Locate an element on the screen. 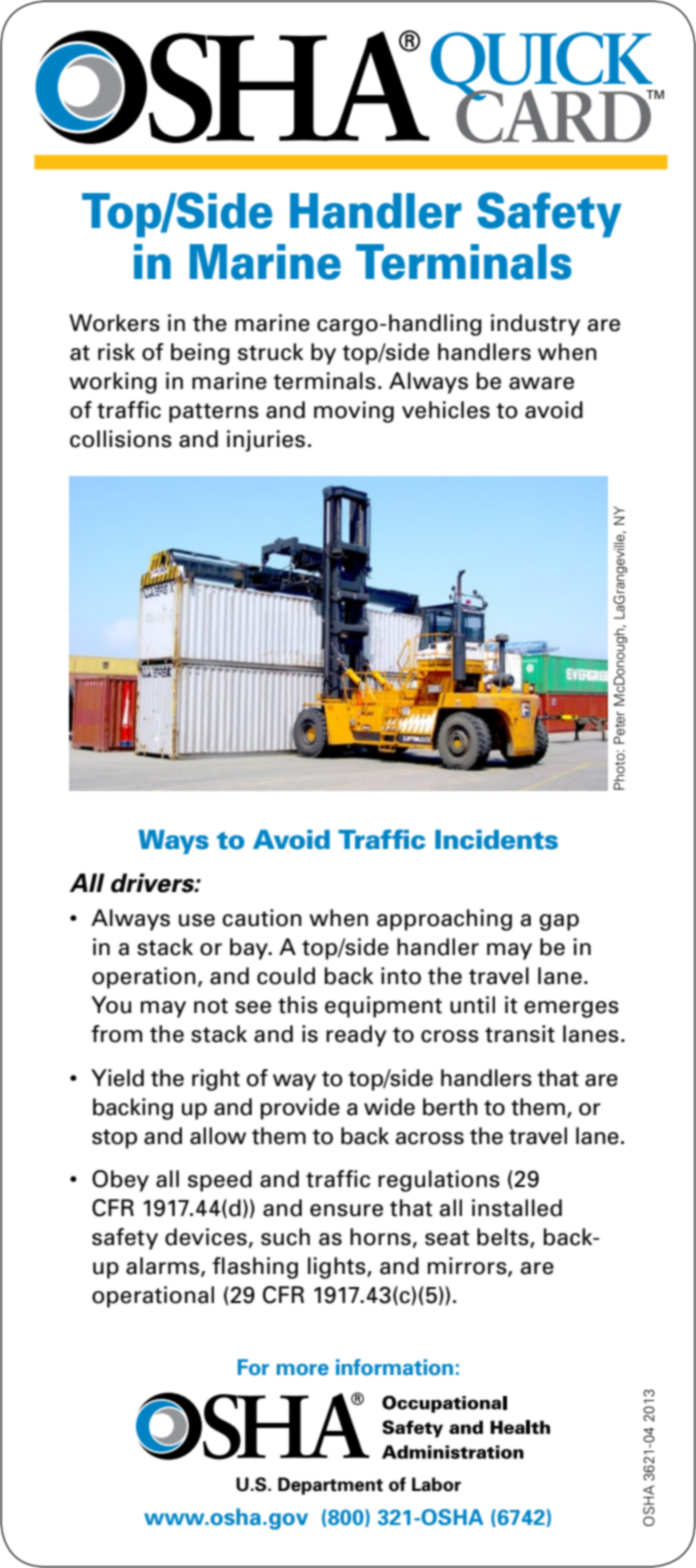  Workers is located at coordinates (114, 323).
